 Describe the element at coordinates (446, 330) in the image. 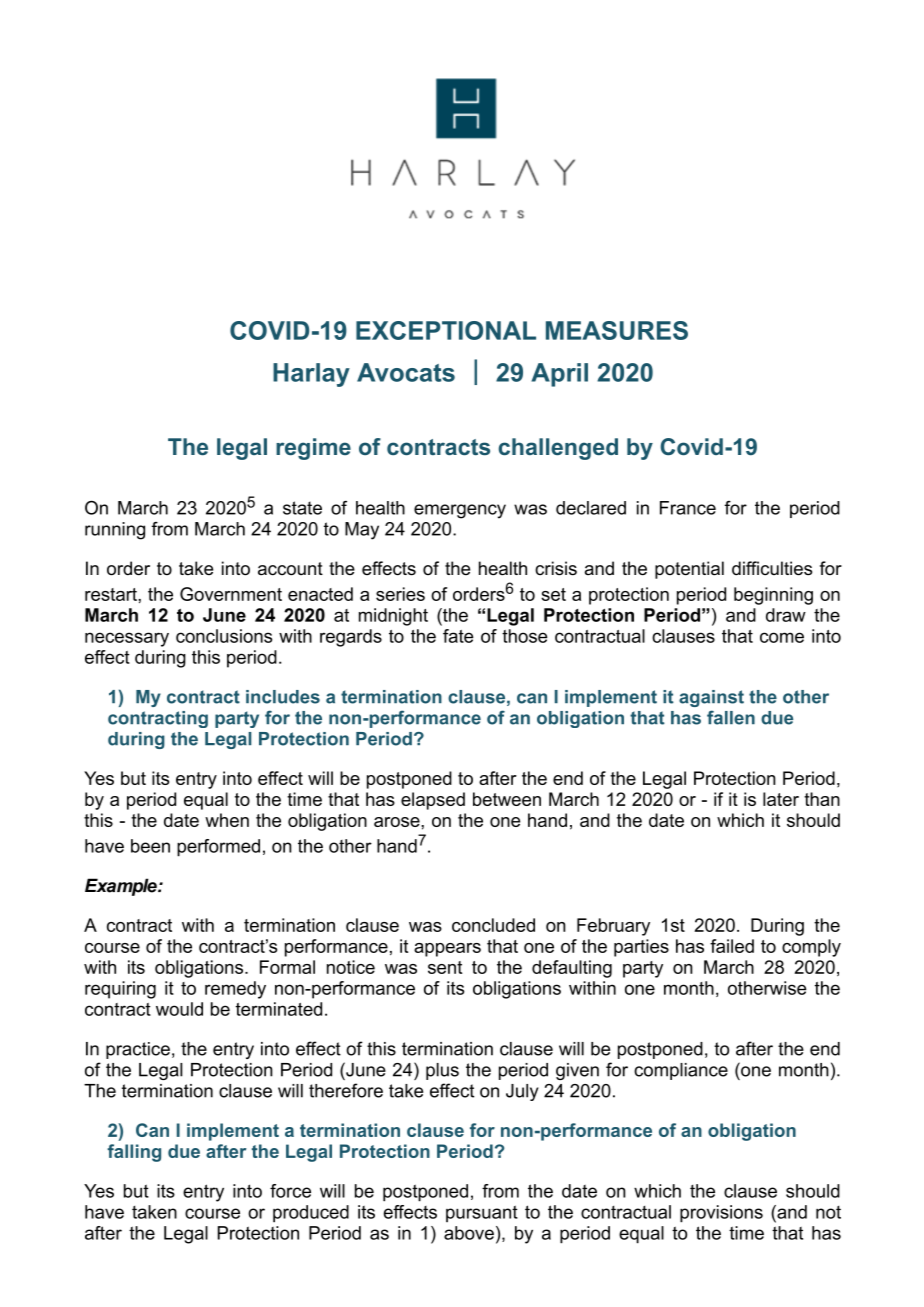

I see `EXCEPTIONAL` at that location.
